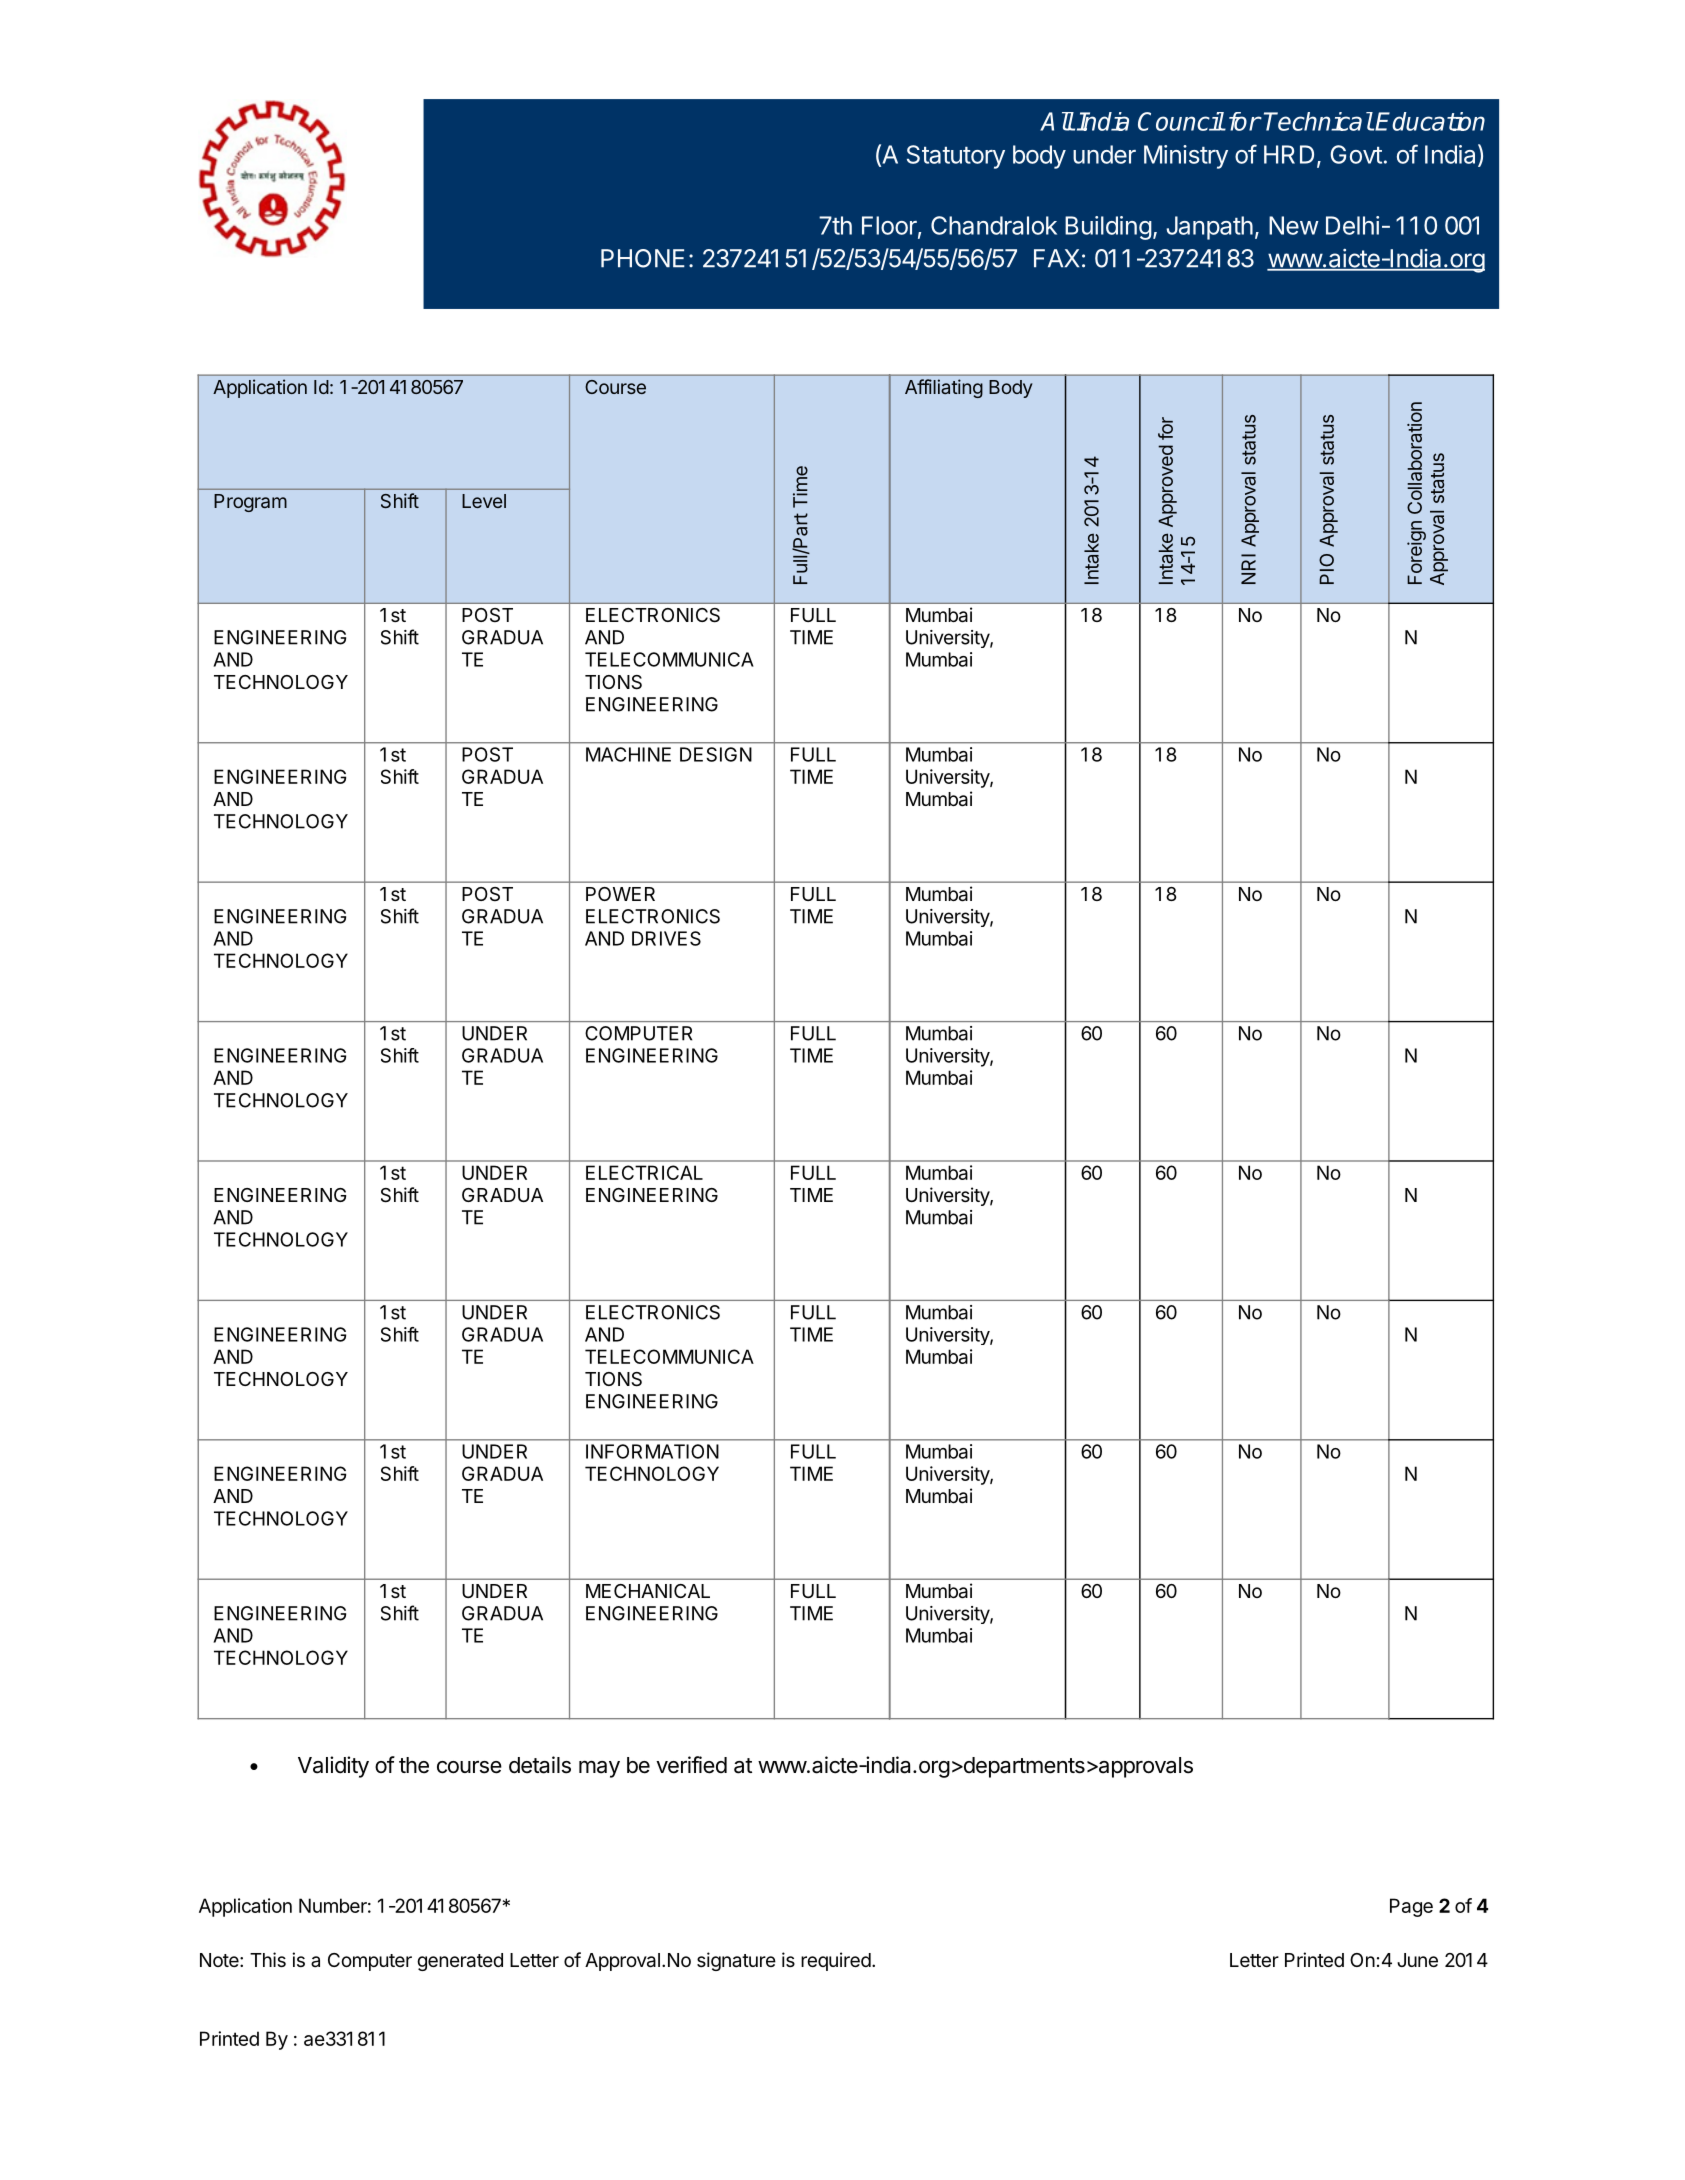 The width and height of the page is (1685, 2180). What do you see at coordinates (1289, 154) in the page?
I see `HRD` at bounding box center [1289, 154].
